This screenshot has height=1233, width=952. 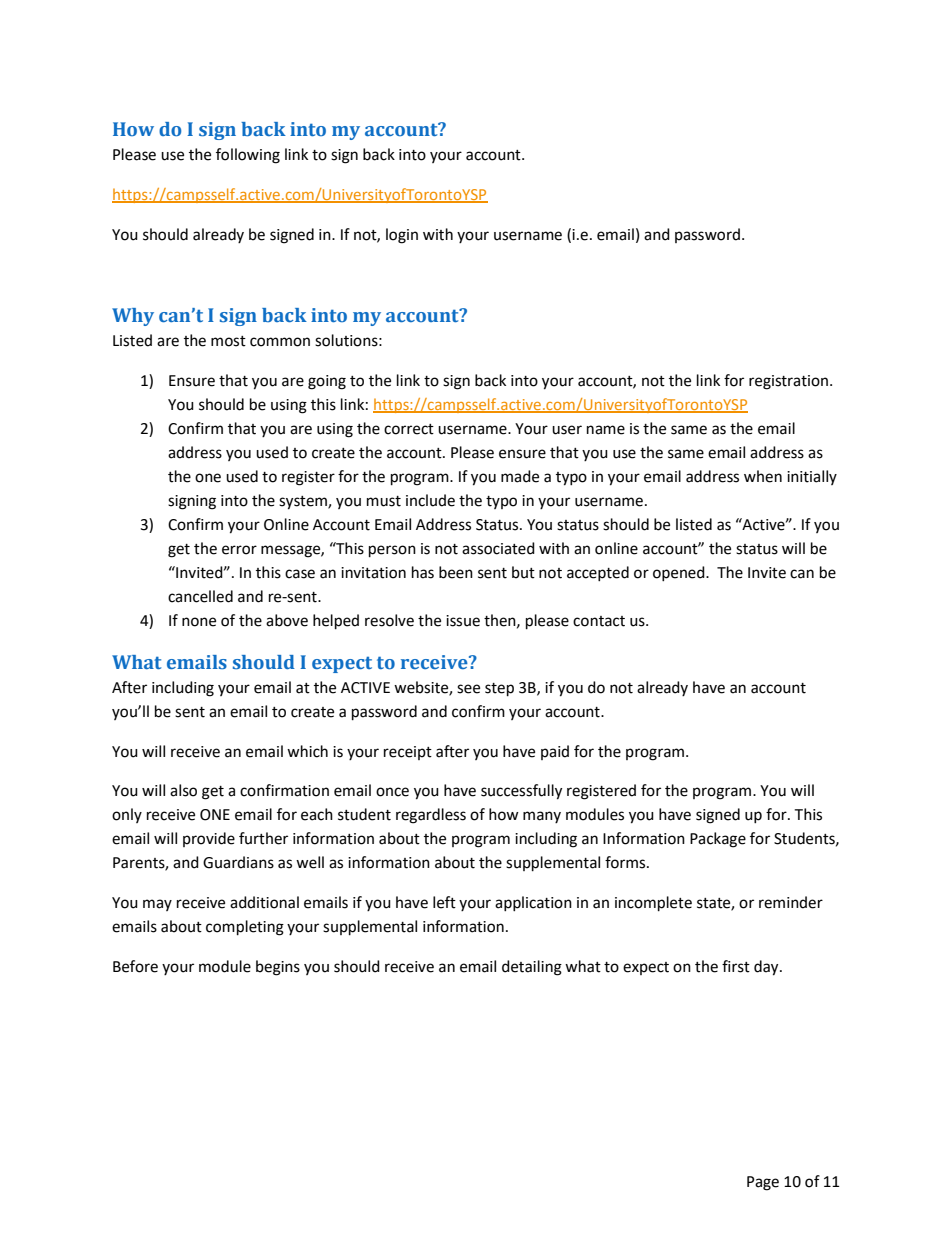 I want to click on detailing, so click(x=532, y=968).
